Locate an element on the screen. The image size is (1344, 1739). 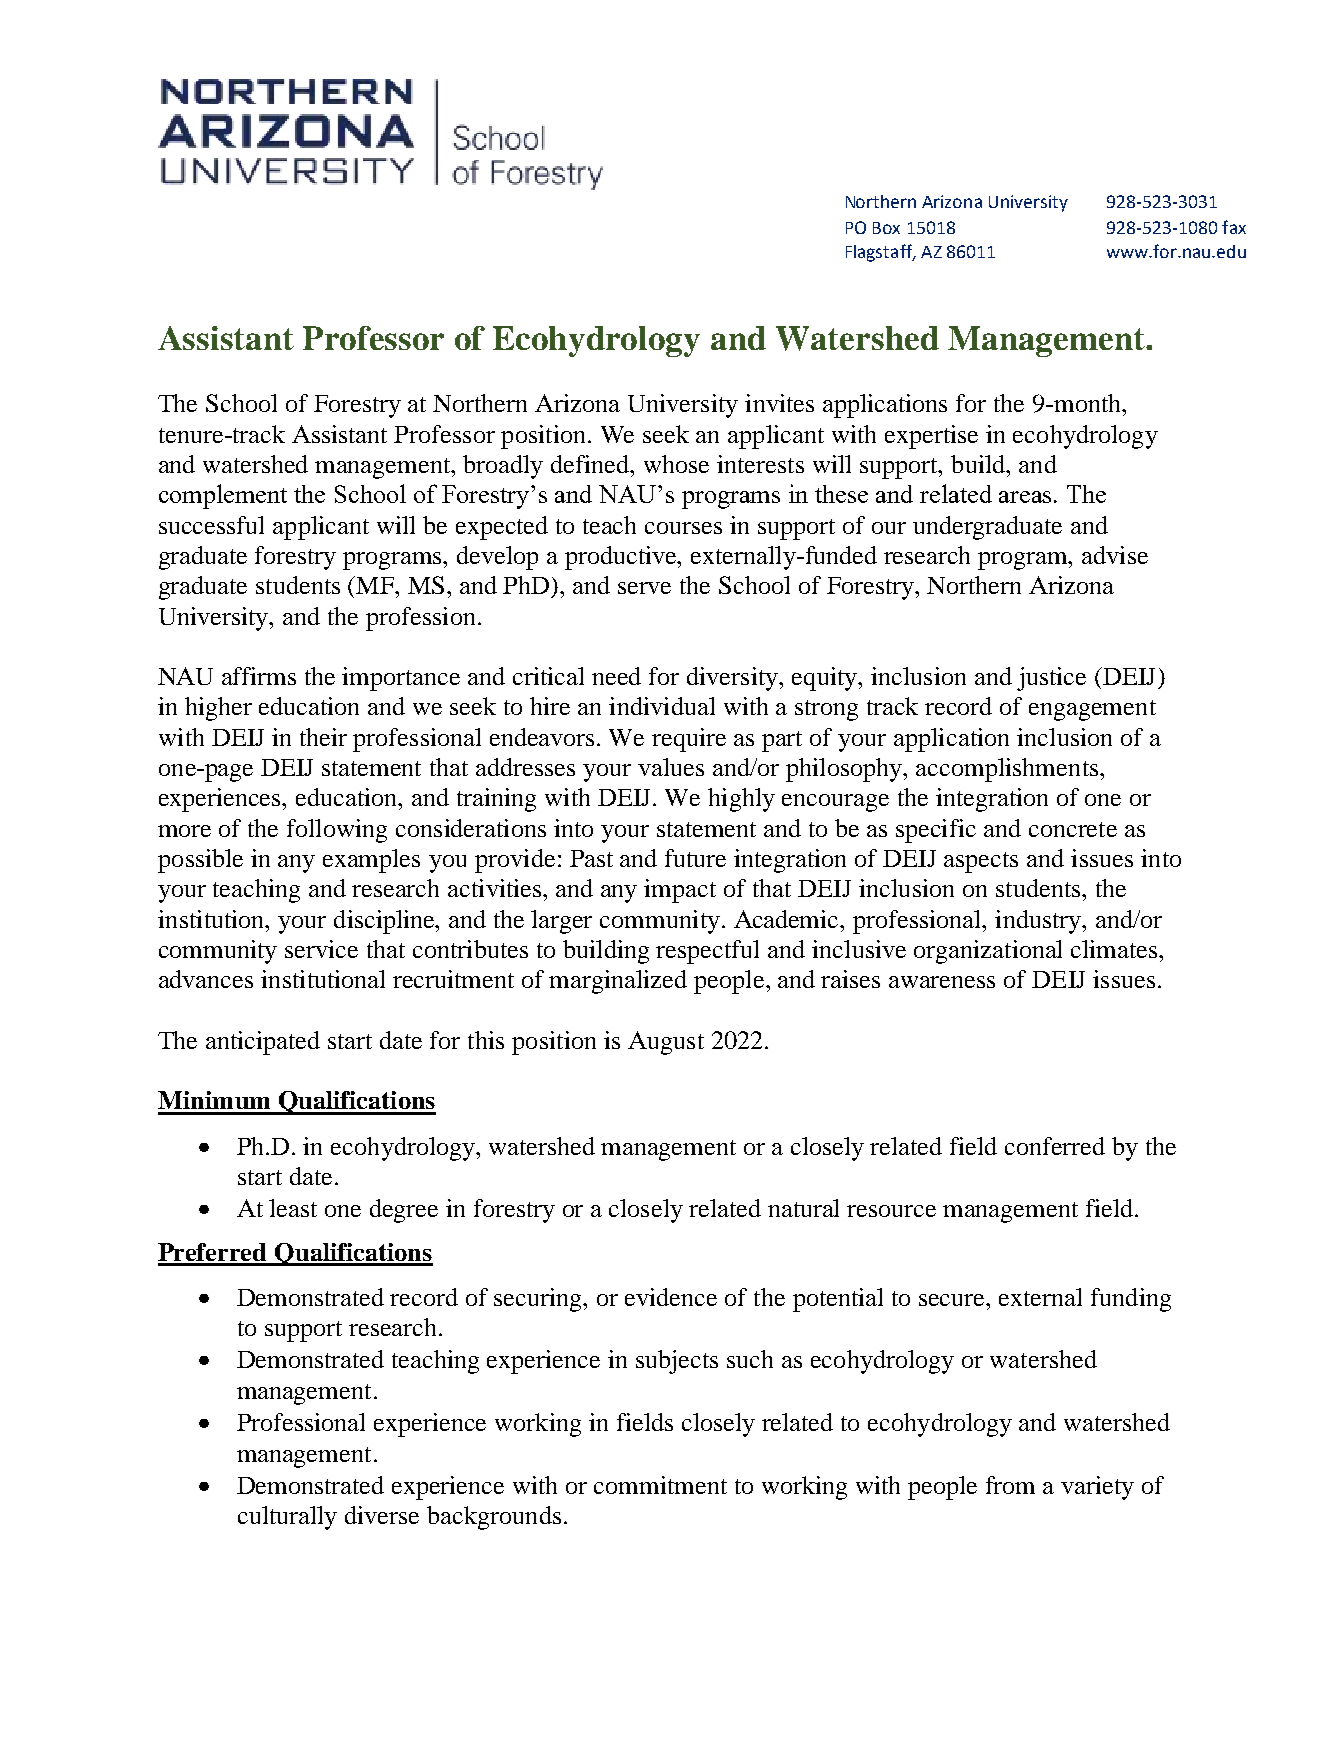
August is located at coordinates (666, 1043).
